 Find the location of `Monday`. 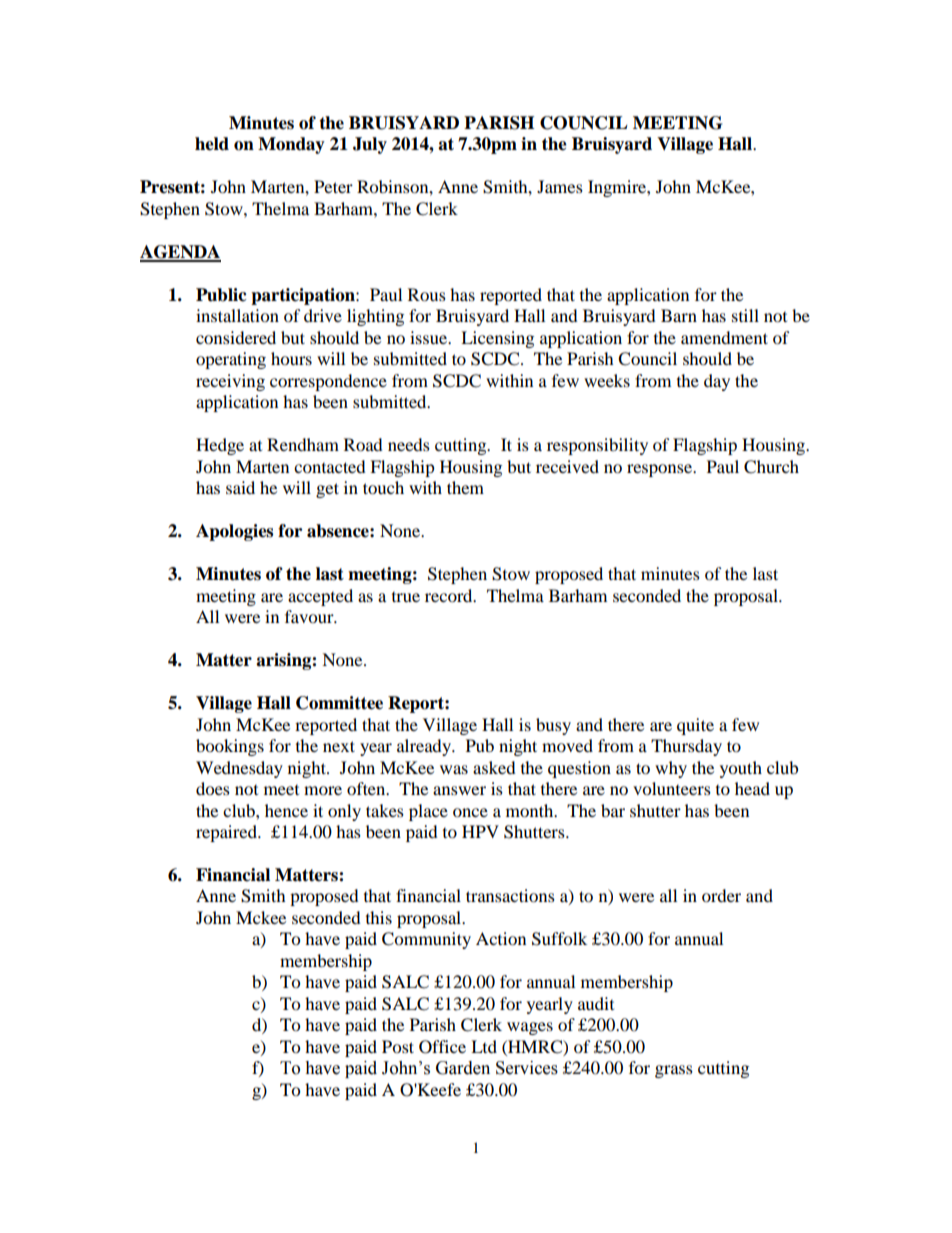

Monday is located at coordinates (291, 145).
